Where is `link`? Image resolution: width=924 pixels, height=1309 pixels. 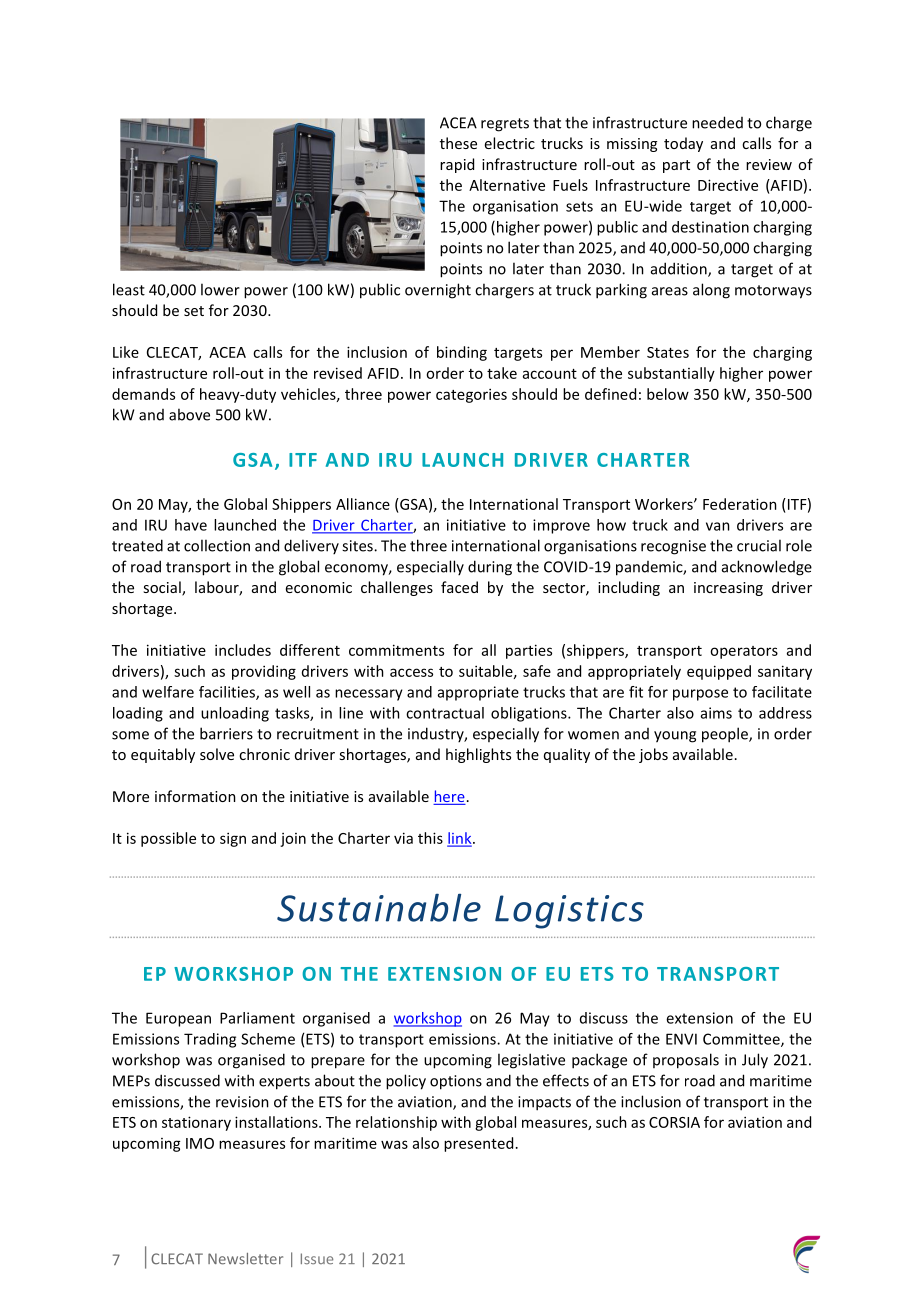
link is located at coordinates (460, 839).
